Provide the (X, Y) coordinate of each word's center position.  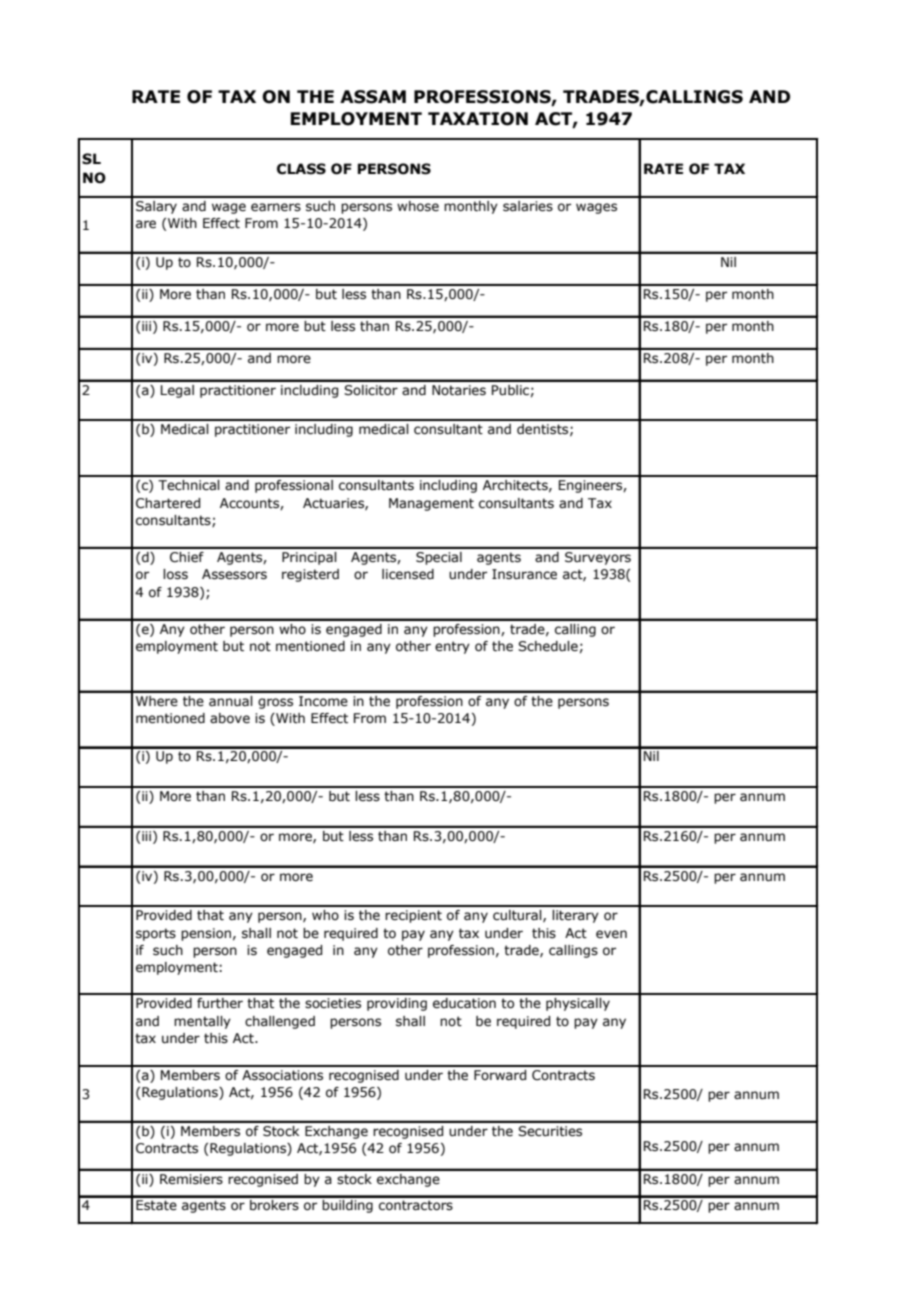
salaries (528, 206)
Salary (156, 207)
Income (323, 701)
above (230, 718)
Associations (282, 1075)
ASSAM (373, 97)
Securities (550, 1131)
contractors (416, 1205)
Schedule (548, 646)
